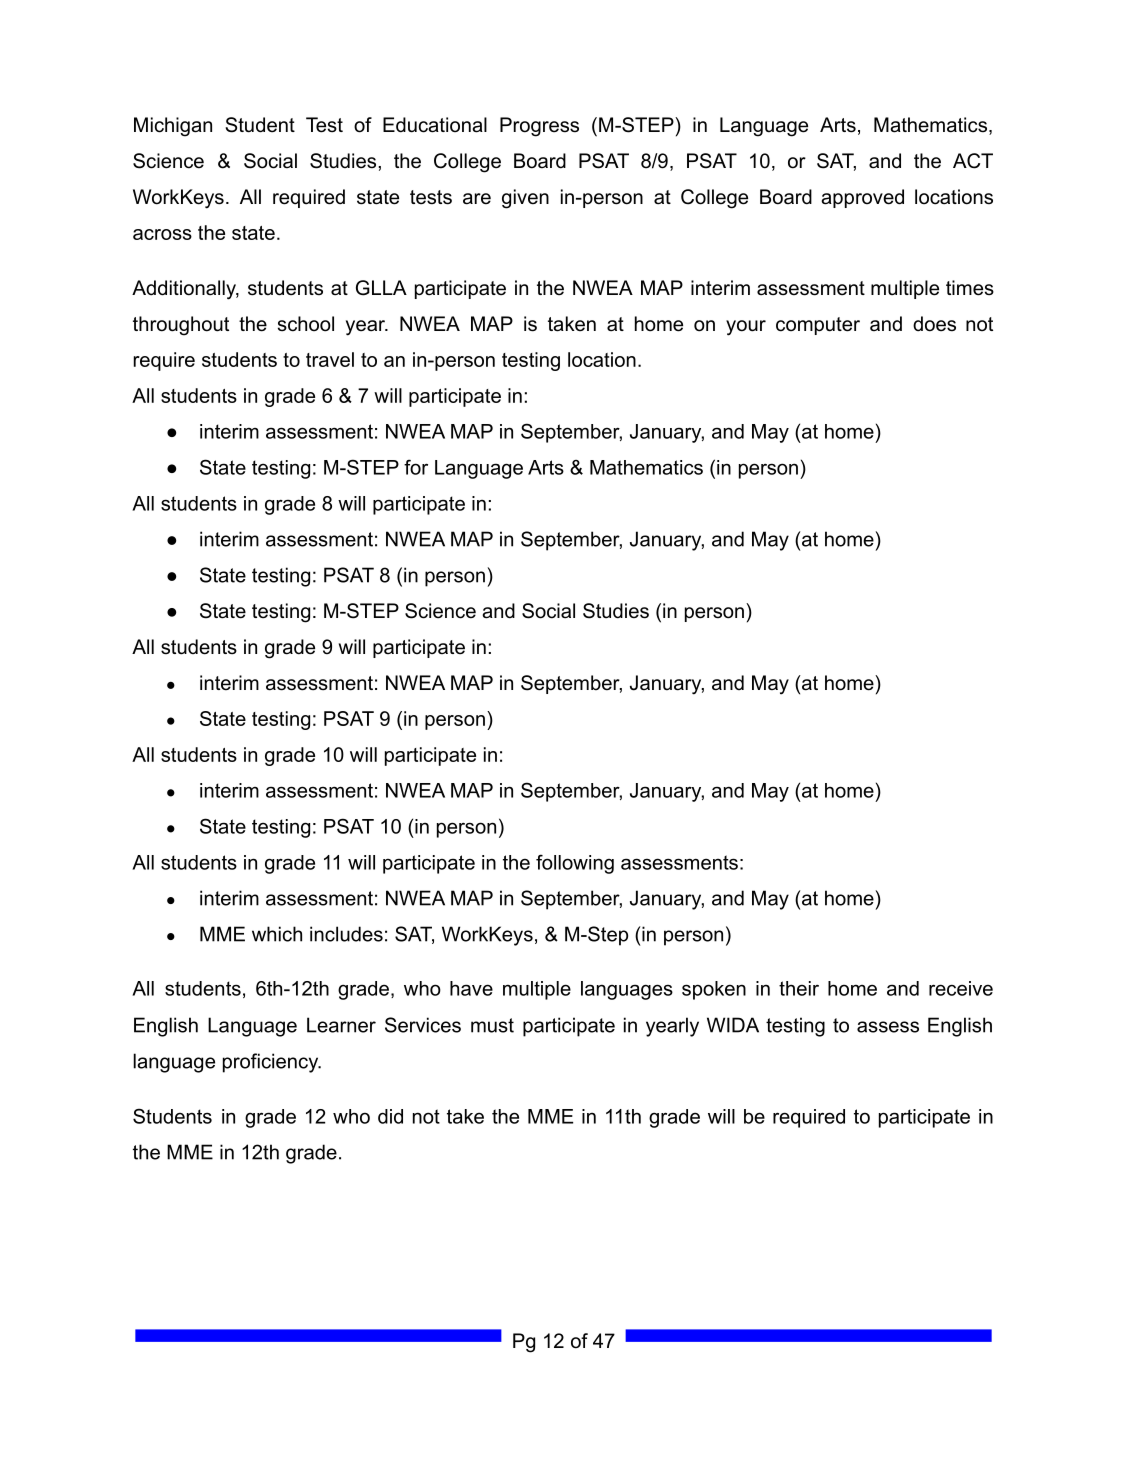  What do you see at coordinates (277, 934) in the document?
I see `which` at bounding box center [277, 934].
